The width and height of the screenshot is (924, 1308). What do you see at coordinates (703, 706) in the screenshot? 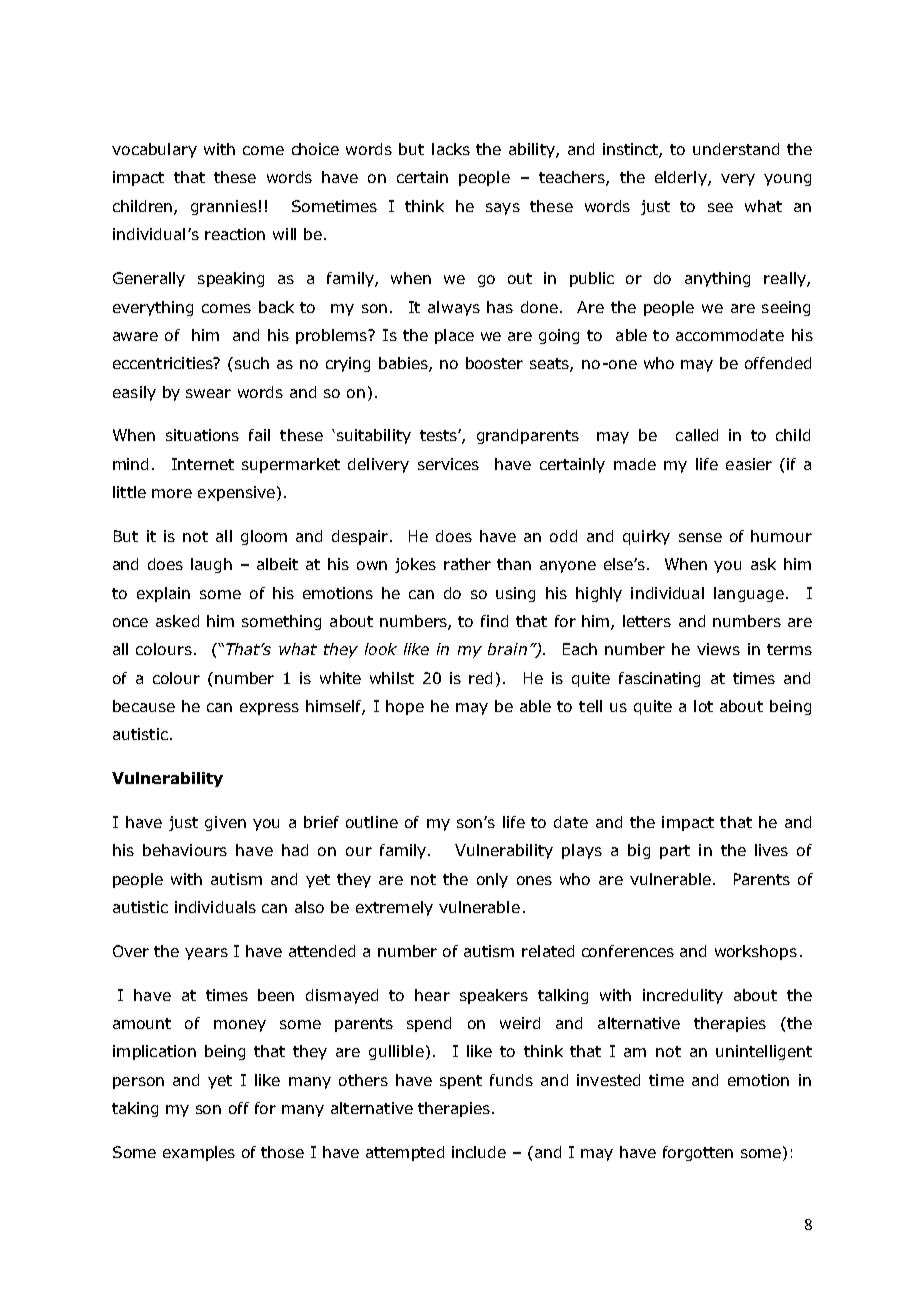
I see `lot` at bounding box center [703, 706].
